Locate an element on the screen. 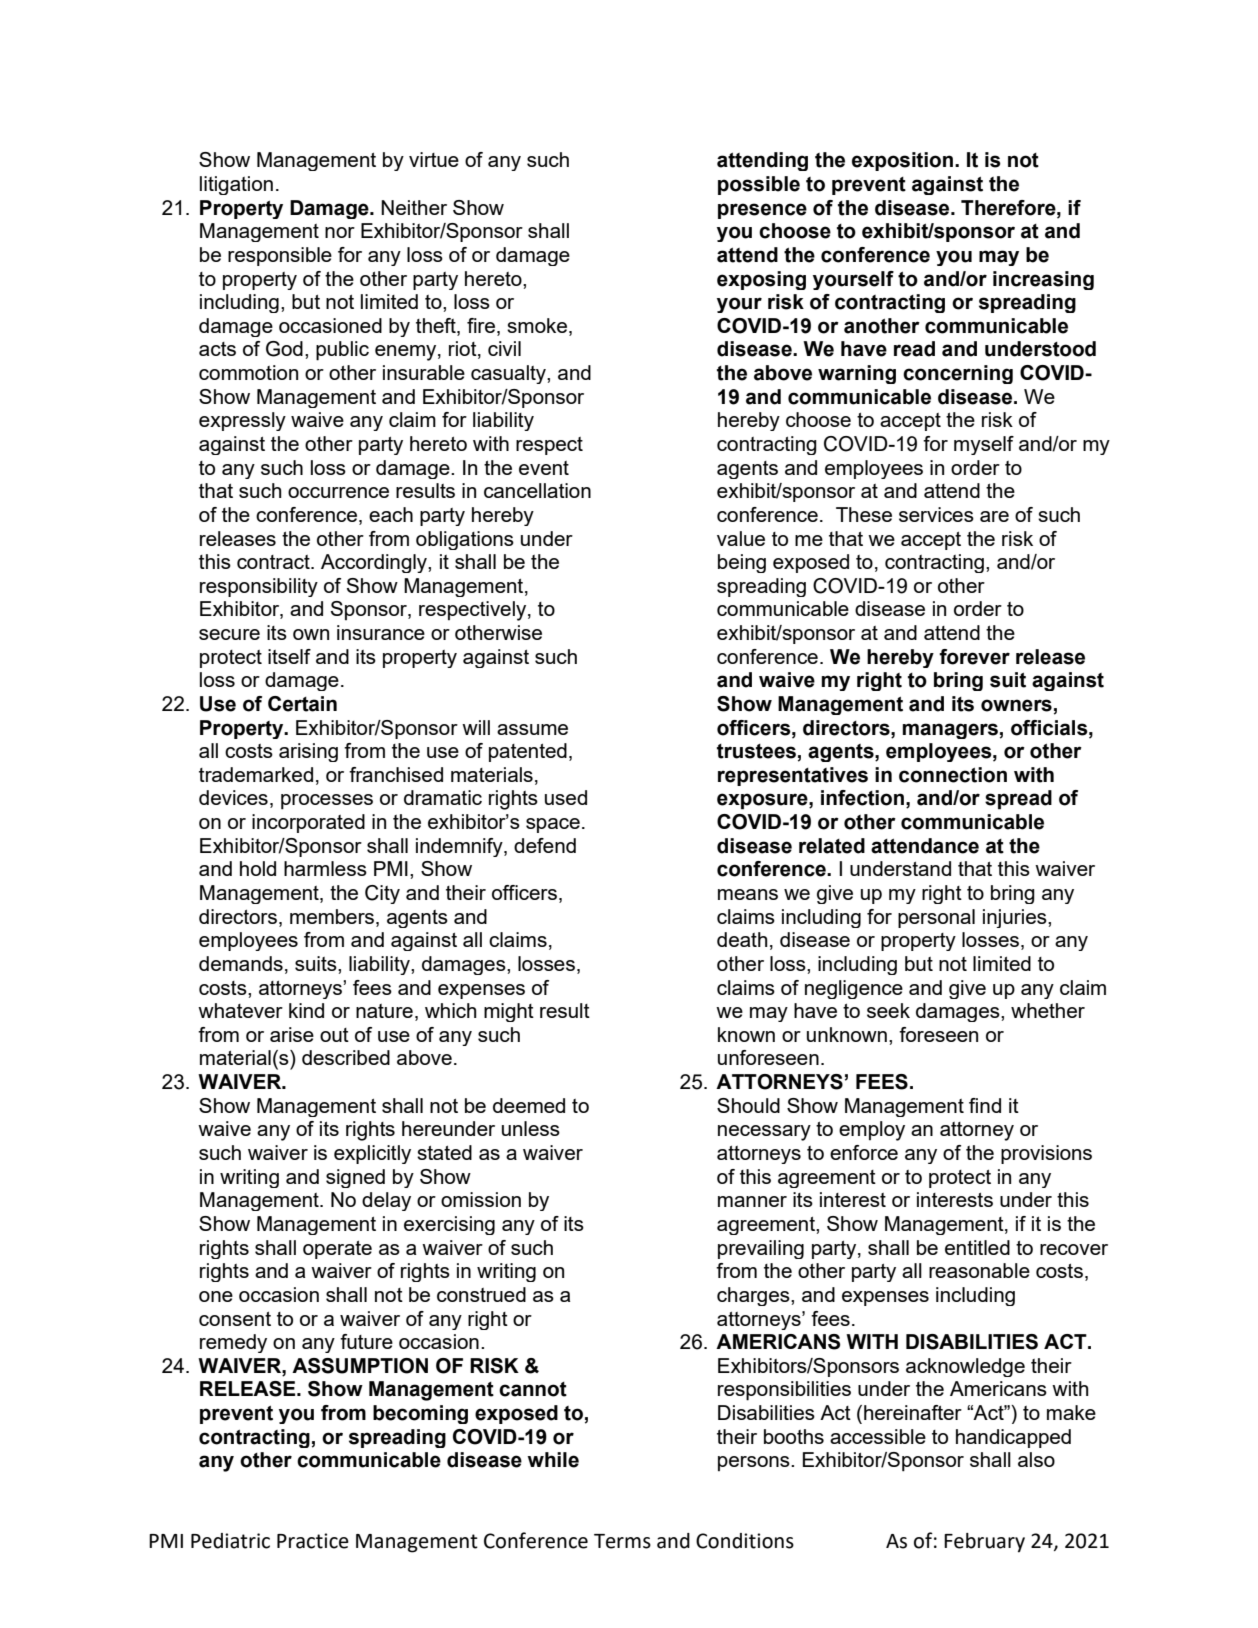 The image size is (1258, 1628). possible is located at coordinates (759, 185).
